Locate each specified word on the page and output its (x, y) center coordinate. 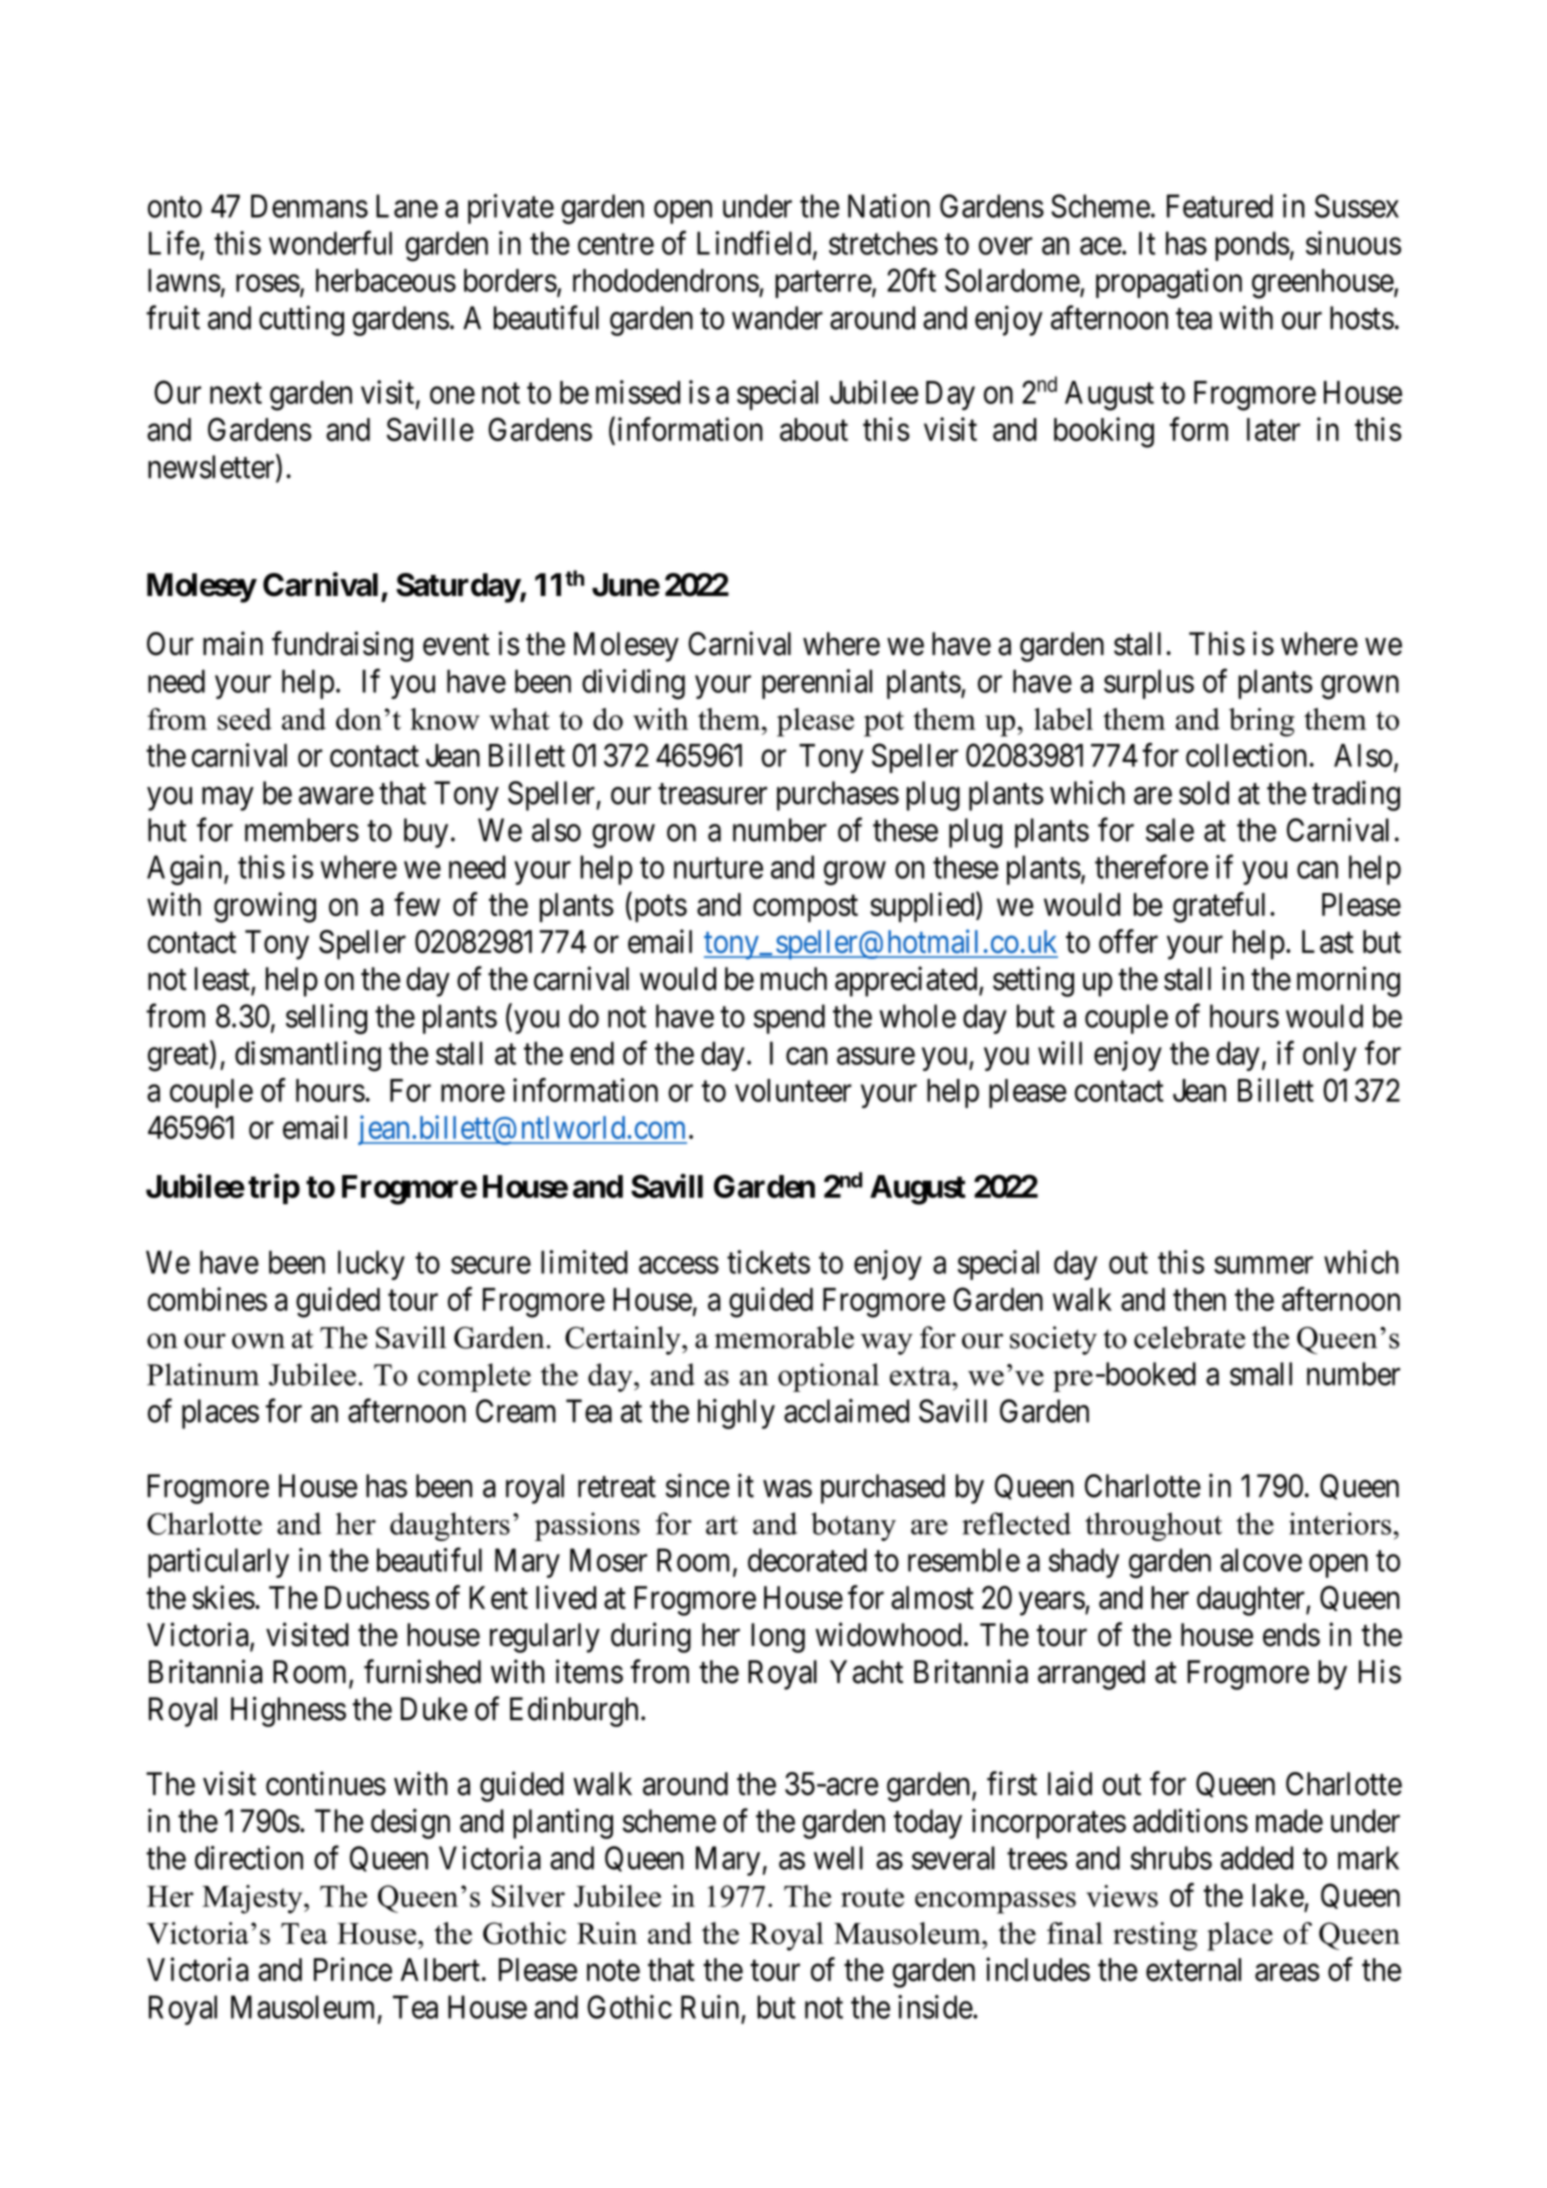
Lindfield (754, 243)
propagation (1169, 283)
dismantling (308, 1056)
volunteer (793, 1090)
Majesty (253, 1899)
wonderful (330, 243)
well (838, 1858)
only (1330, 1056)
